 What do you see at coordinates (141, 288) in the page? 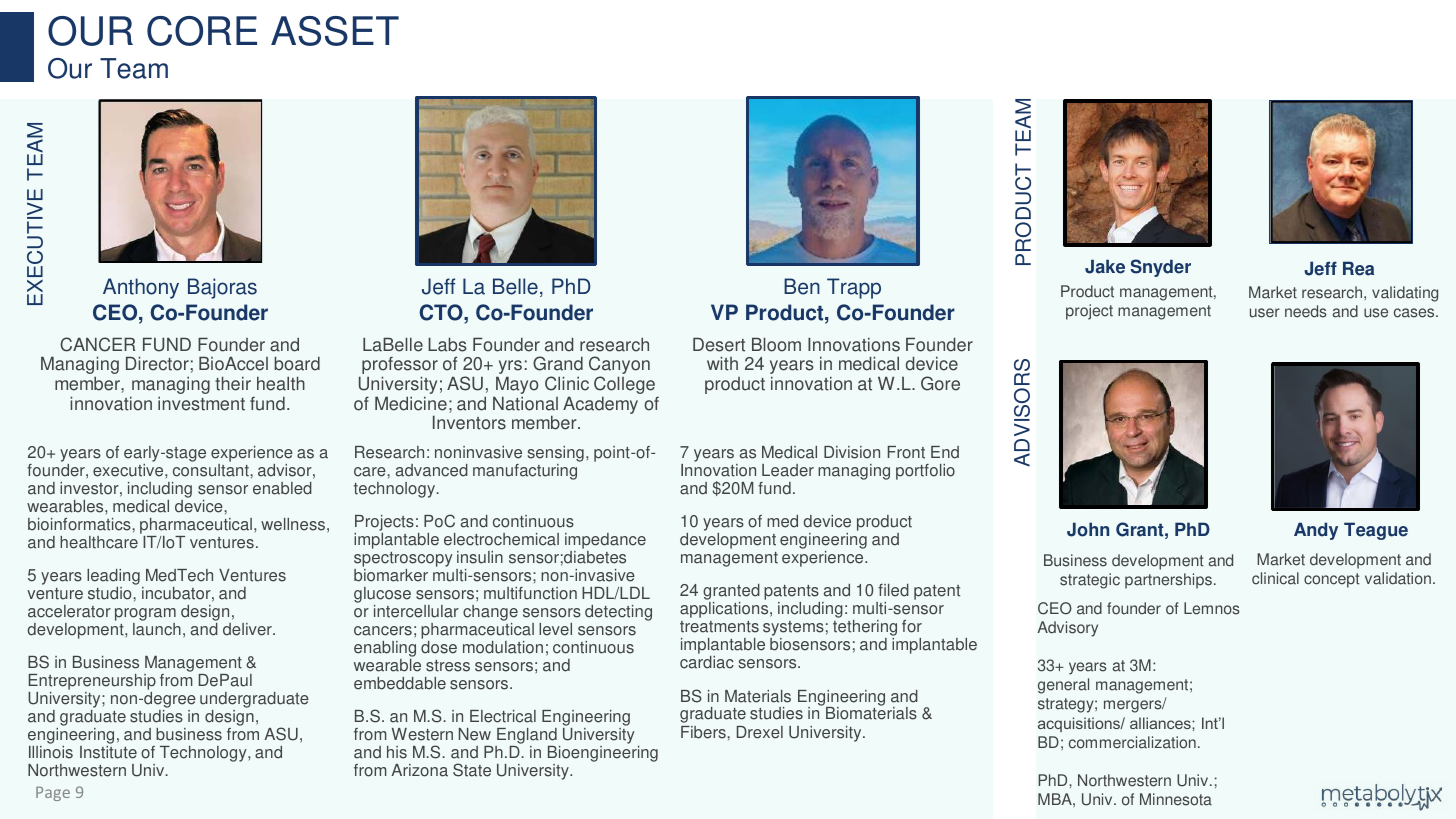
I see `Anthony` at bounding box center [141, 288].
